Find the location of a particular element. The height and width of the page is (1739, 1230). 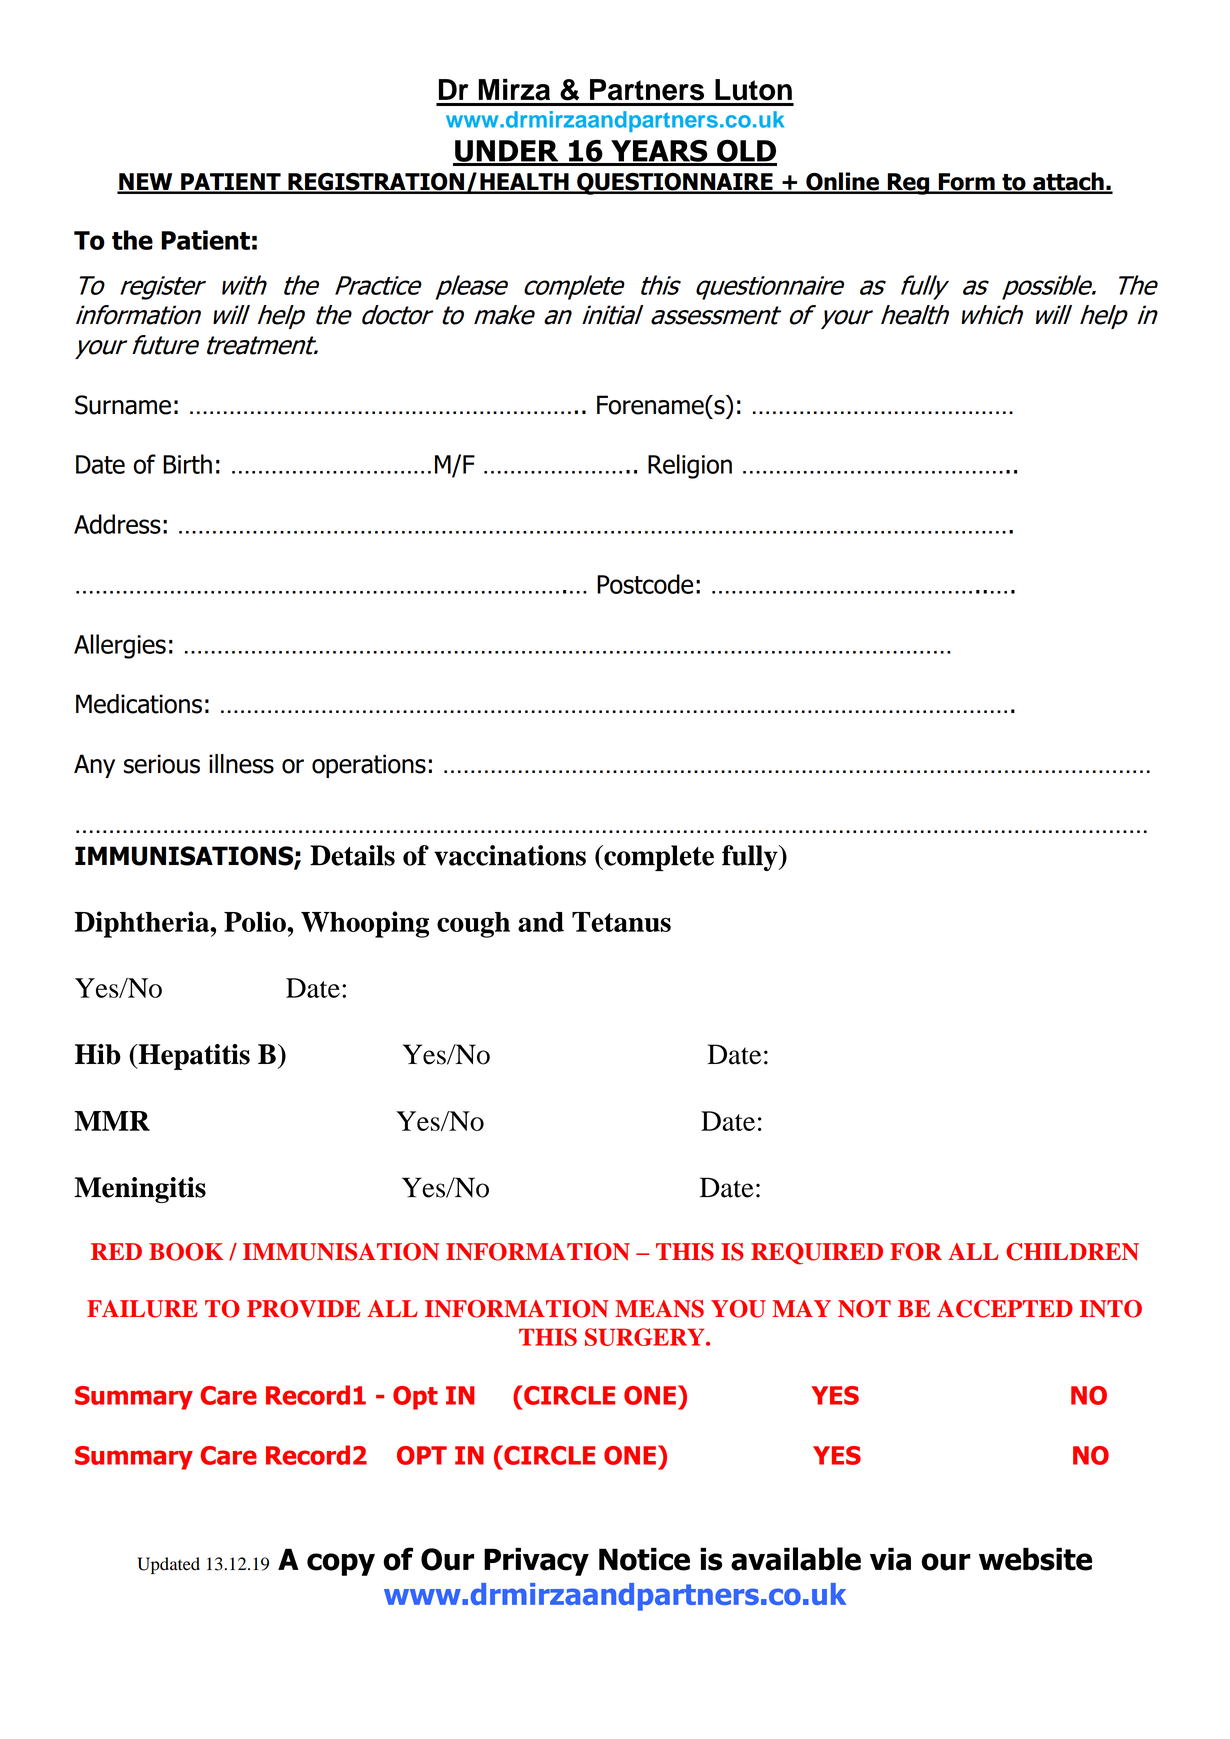

Notice is located at coordinates (644, 1559).
